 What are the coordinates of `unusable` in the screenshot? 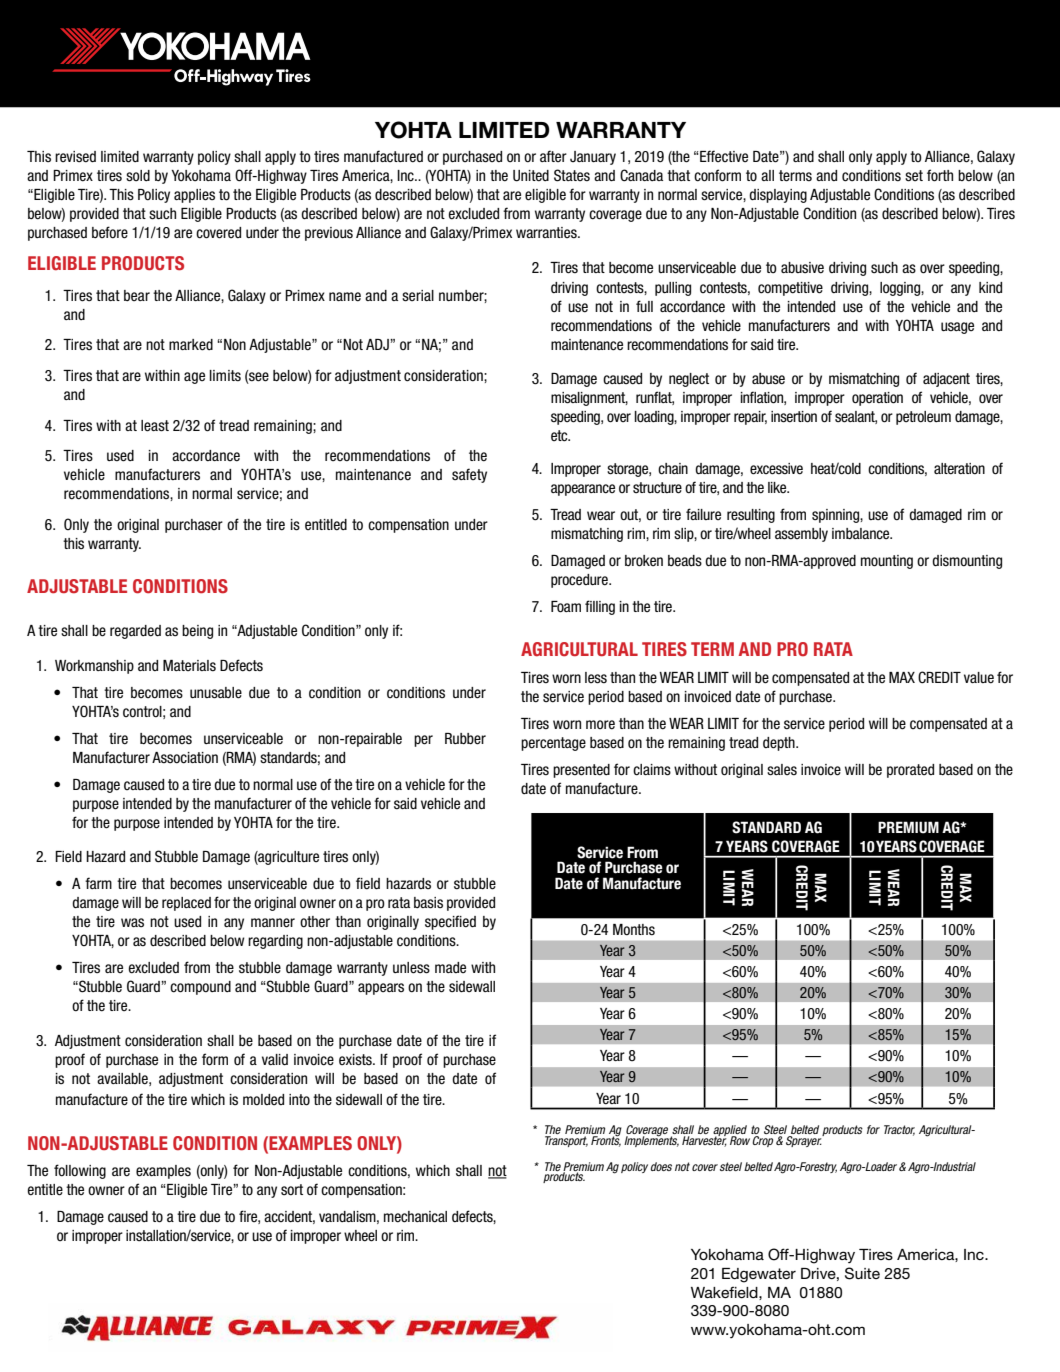 It's located at (216, 693).
